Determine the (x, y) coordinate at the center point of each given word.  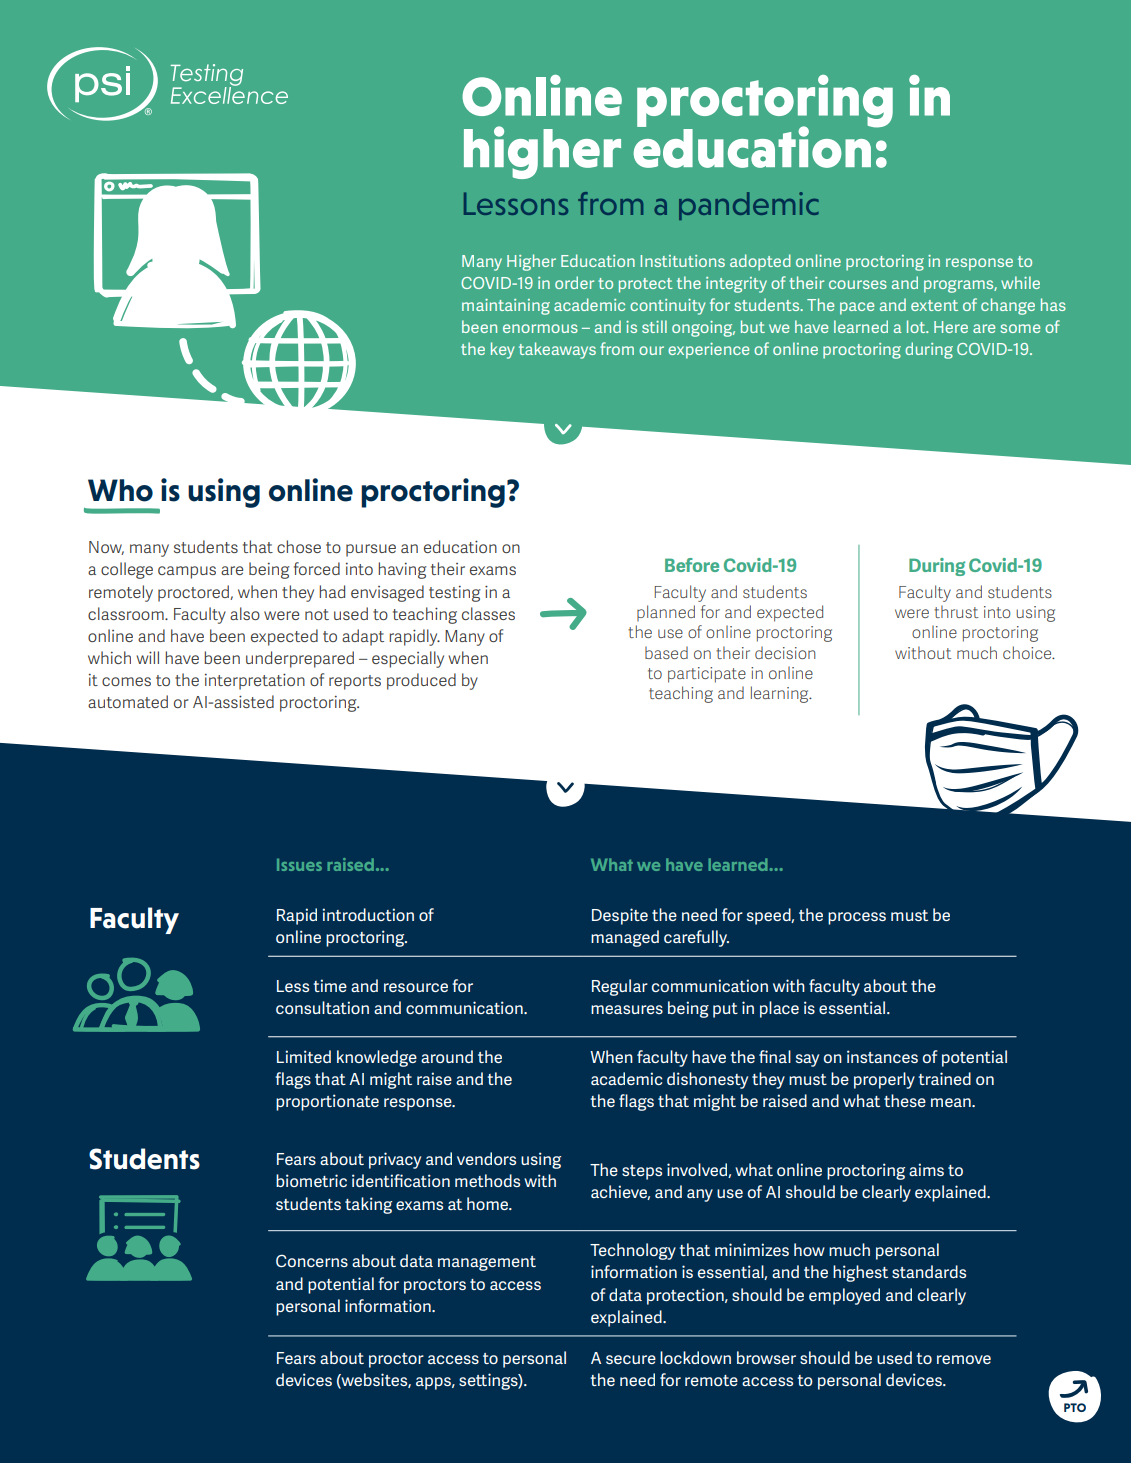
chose (299, 546)
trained (944, 1078)
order (574, 282)
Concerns (312, 1260)
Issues (299, 864)
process (857, 918)
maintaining (506, 307)
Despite (620, 916)
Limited (304, 1056)
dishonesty (707, 1080)
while (1020, 282)
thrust (956, 611)
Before (692, 565)
